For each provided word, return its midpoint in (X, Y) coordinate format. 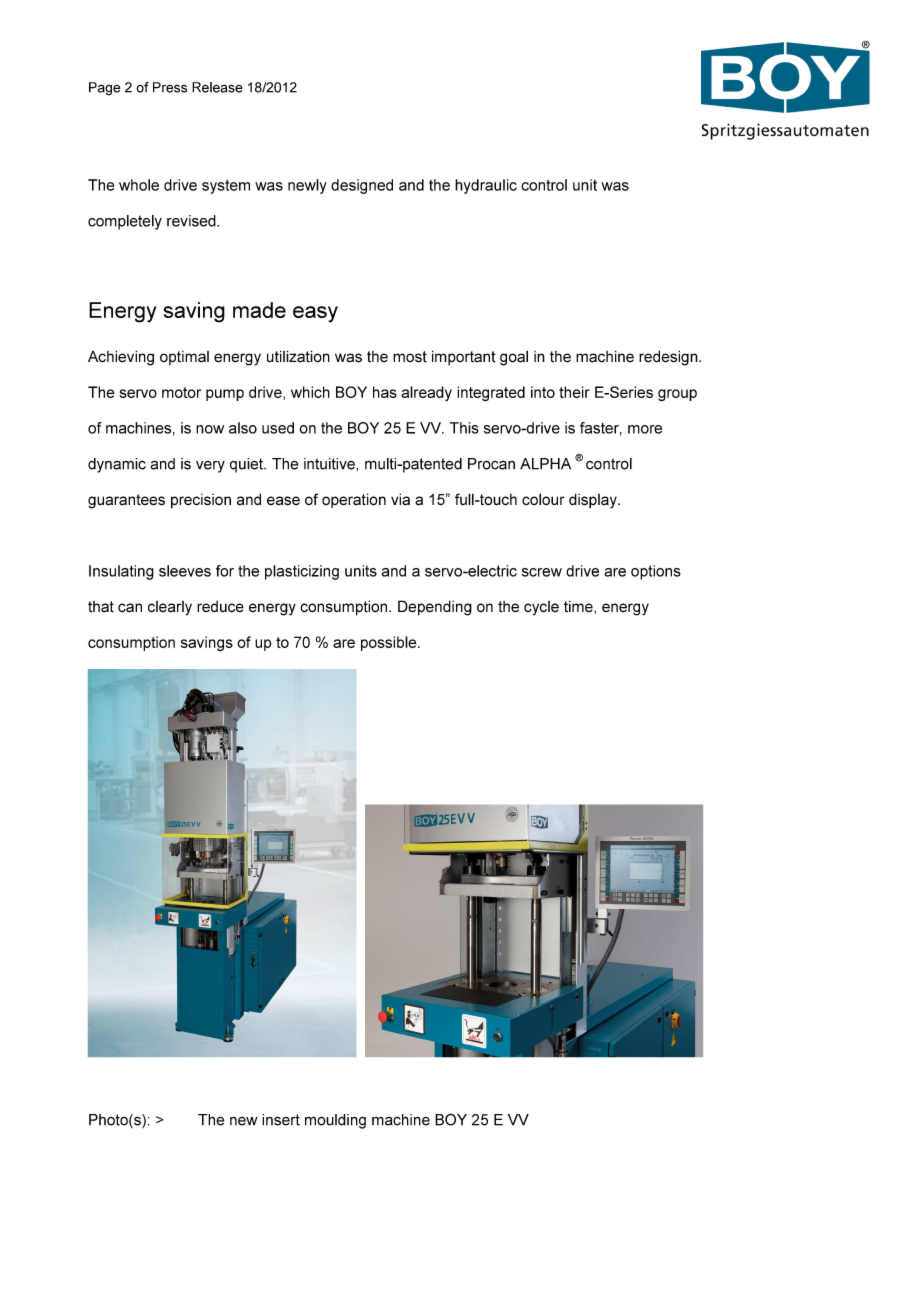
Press (170, 87)
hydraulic (486, 186)
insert (281, 1120)
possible (390, 643)
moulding (335, 1121)
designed (362, 186)
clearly (170, 608)
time (579, 607)
